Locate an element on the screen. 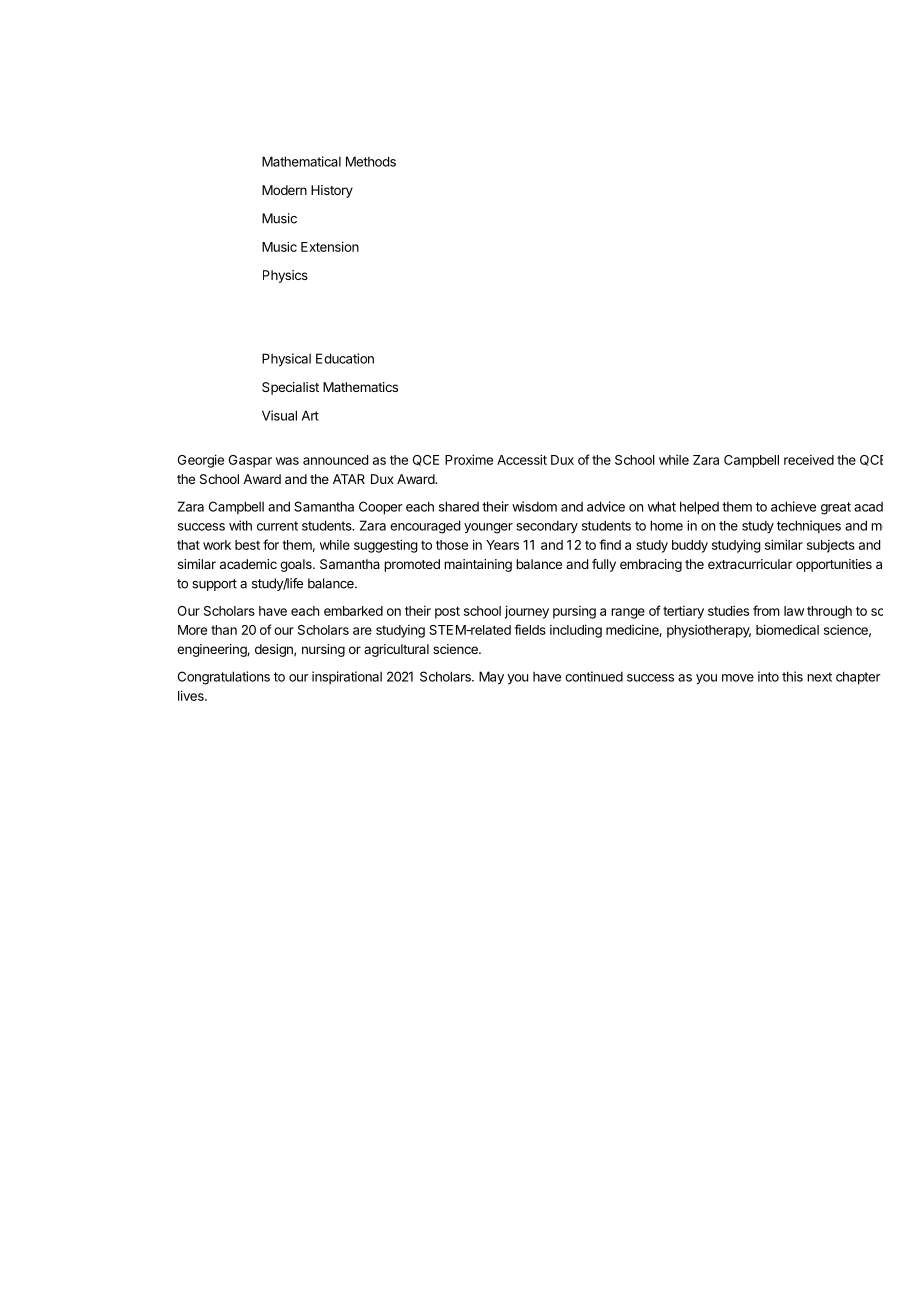  into is located at coordinates (768, 676).
